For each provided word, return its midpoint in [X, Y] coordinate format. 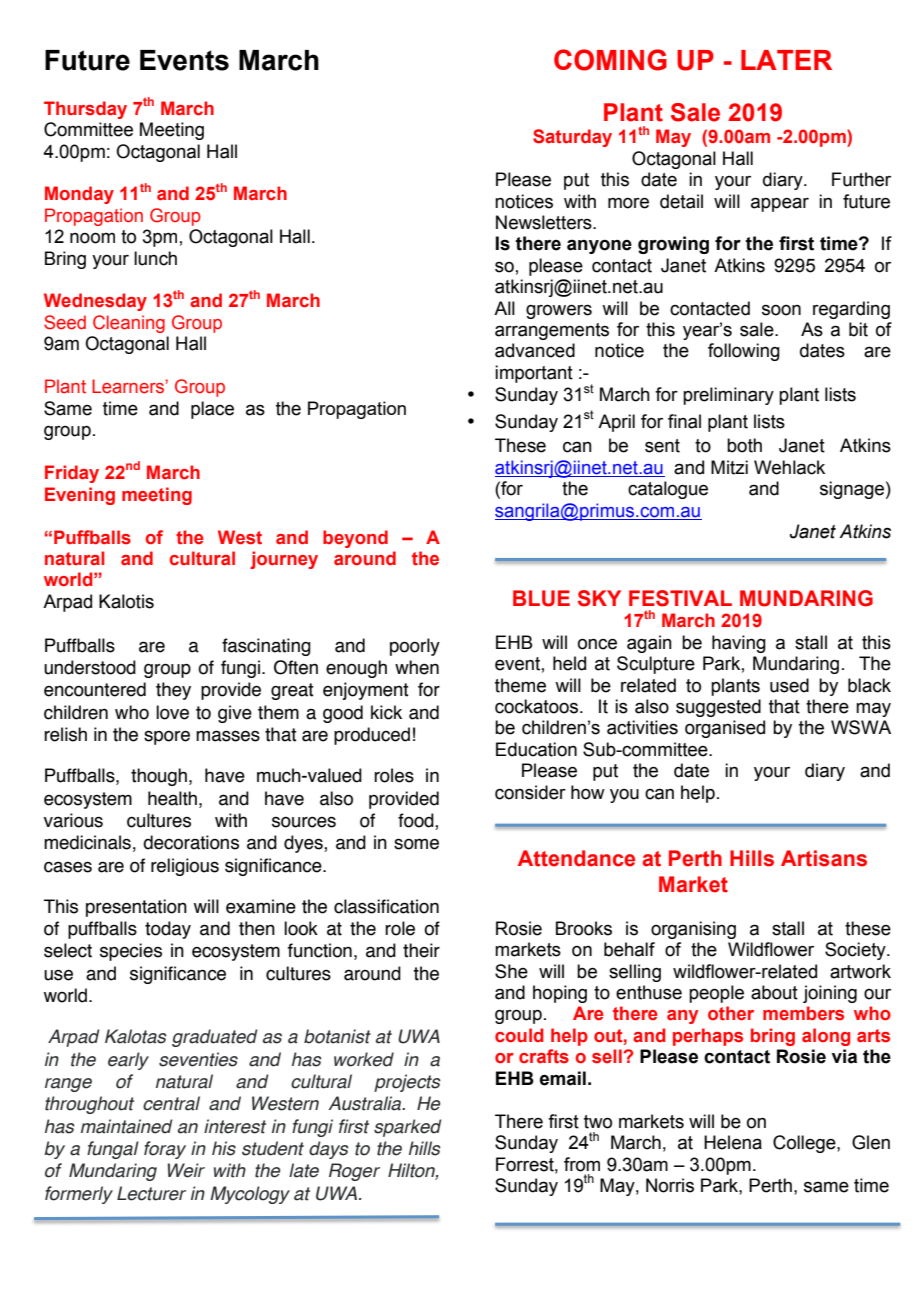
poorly [415, 647]
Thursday [85, 110]
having [739, 644]
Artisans [824, 858]
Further [861, 179]
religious [185, 867]
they [173, 691]
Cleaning [129, 324]
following [744, 352]
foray [165, 1150]
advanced [535, 350]
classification [386, 906]
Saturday [572, 138]
